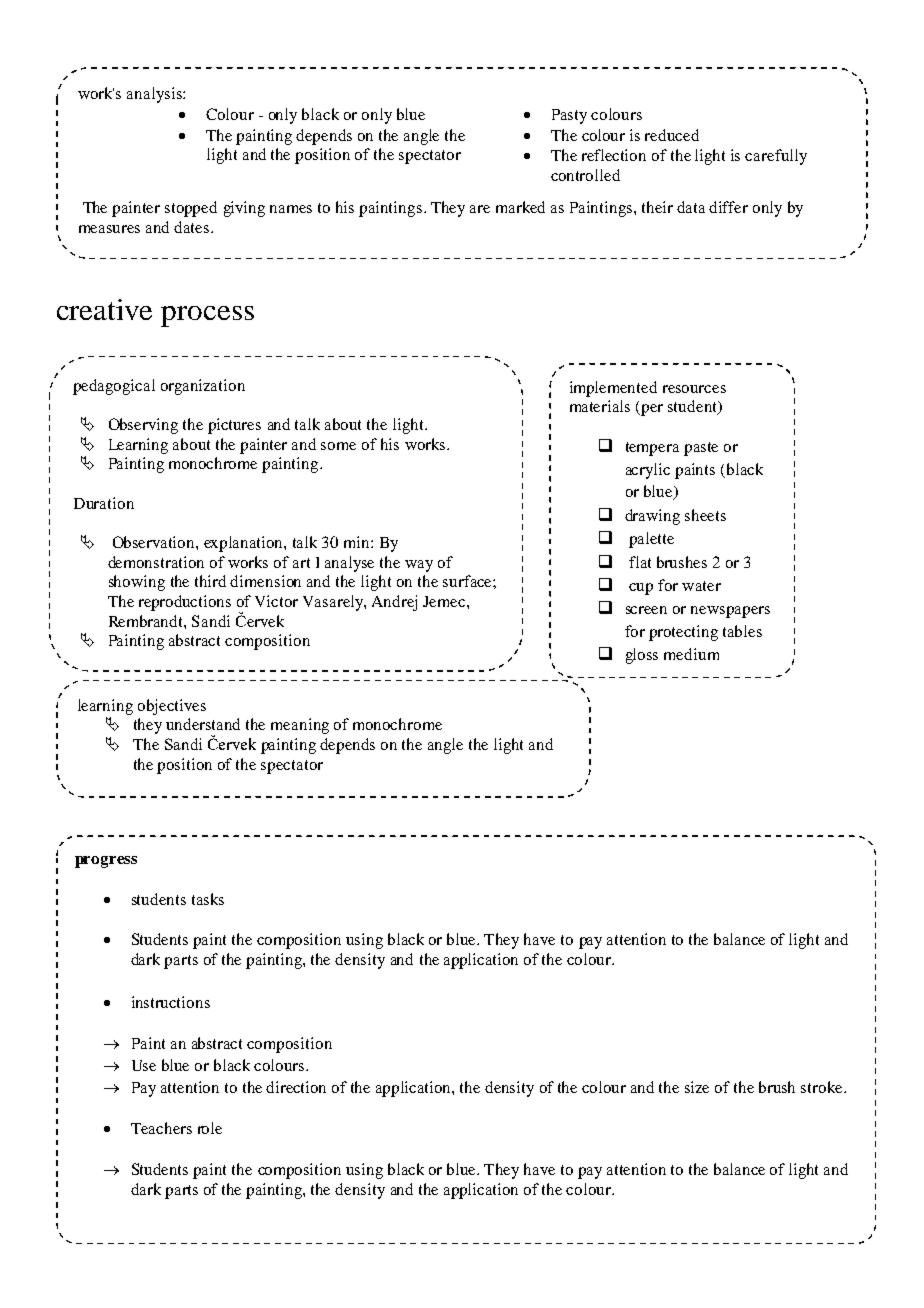 This document has width=924, height=1308. Describe the element at coordinates (296, 1087) in the document. I see `direction` at that location.
